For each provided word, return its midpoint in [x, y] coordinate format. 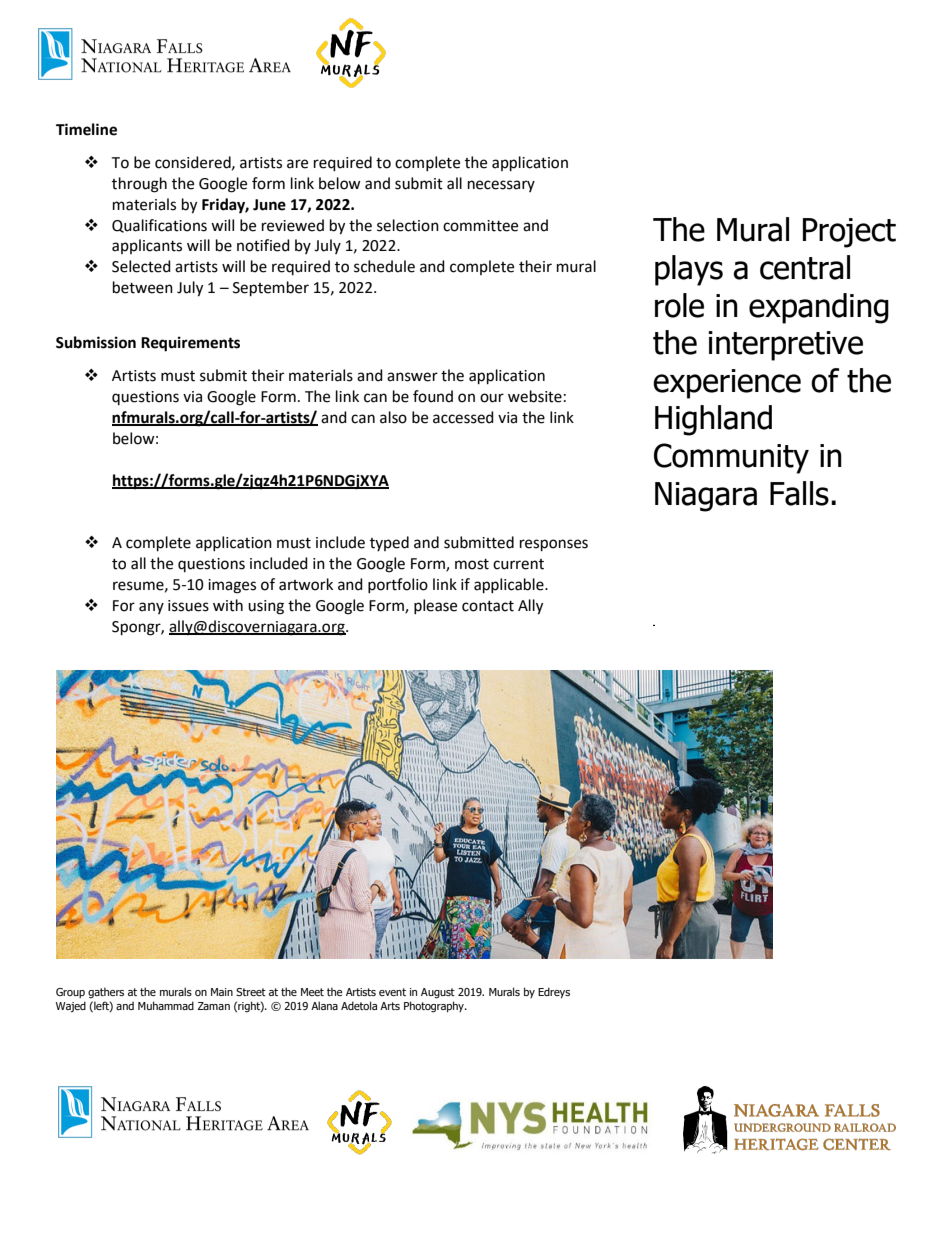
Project [849, 233]
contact [488, 606]
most [472, 564]
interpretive [786, 346]
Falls [799, 493]
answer [412, 377]
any [151, 608]
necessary [501, 186]
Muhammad [166, 1005]
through [139, 185]
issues [188, 606]
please [435, 606]
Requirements [190, 344]
